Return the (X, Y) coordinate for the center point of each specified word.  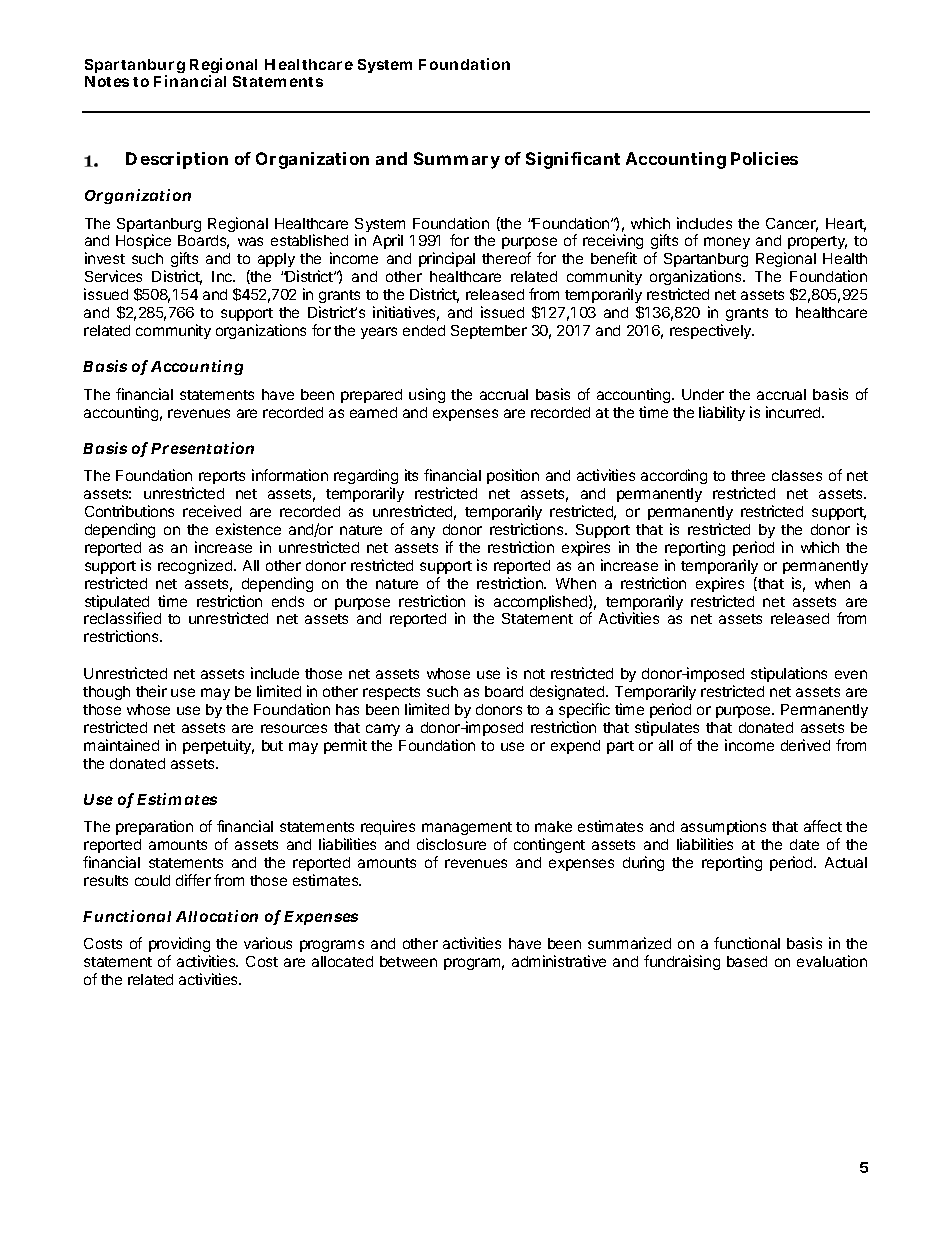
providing (179, 946)
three (748, 475)
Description (177, 160)
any (423, 532)
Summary (457, 160)
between (408, 961)
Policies (764, 158)
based (747, 961)
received (212, 511)
